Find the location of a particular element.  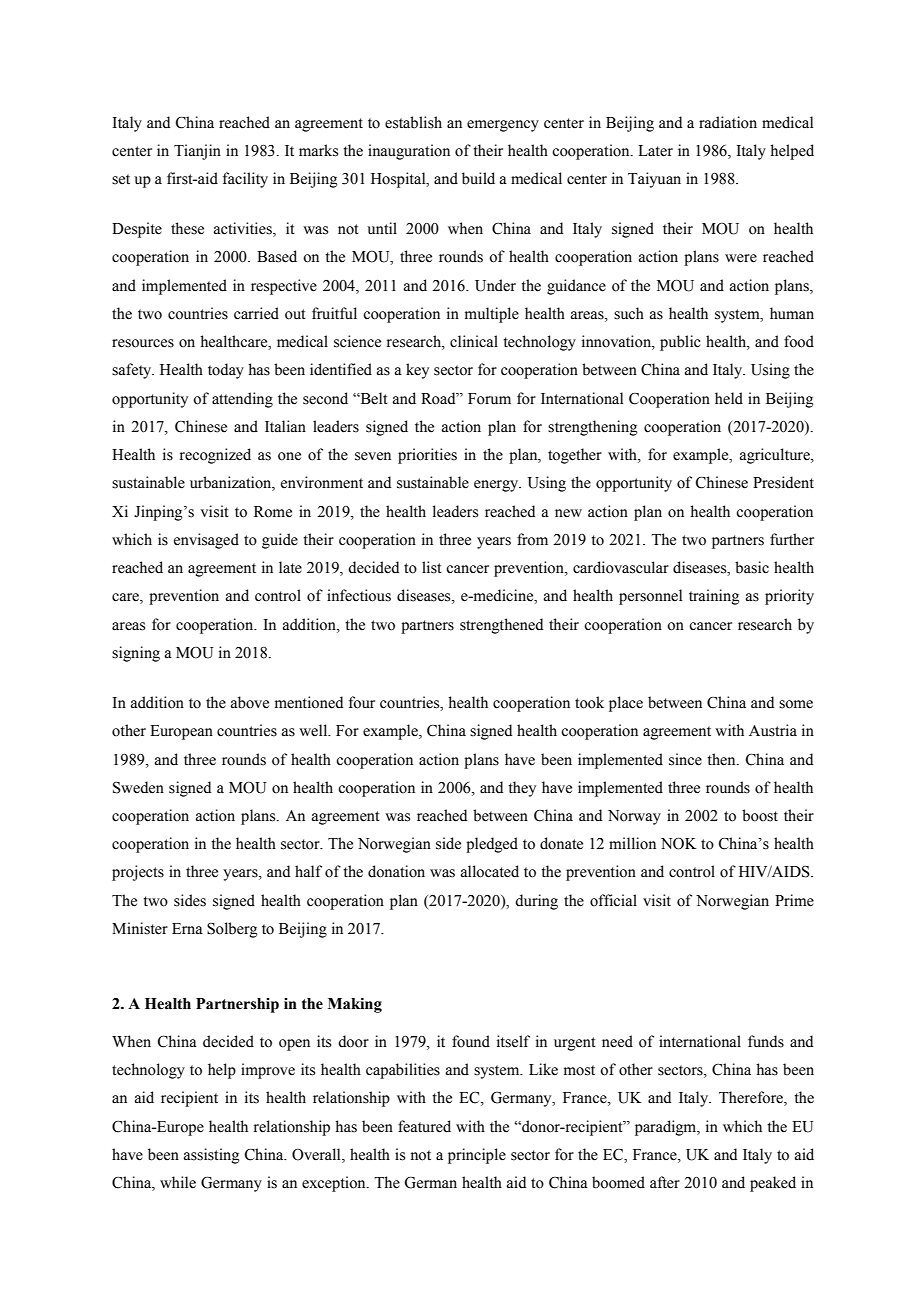

radiation is located at coordinates (728, 122).
